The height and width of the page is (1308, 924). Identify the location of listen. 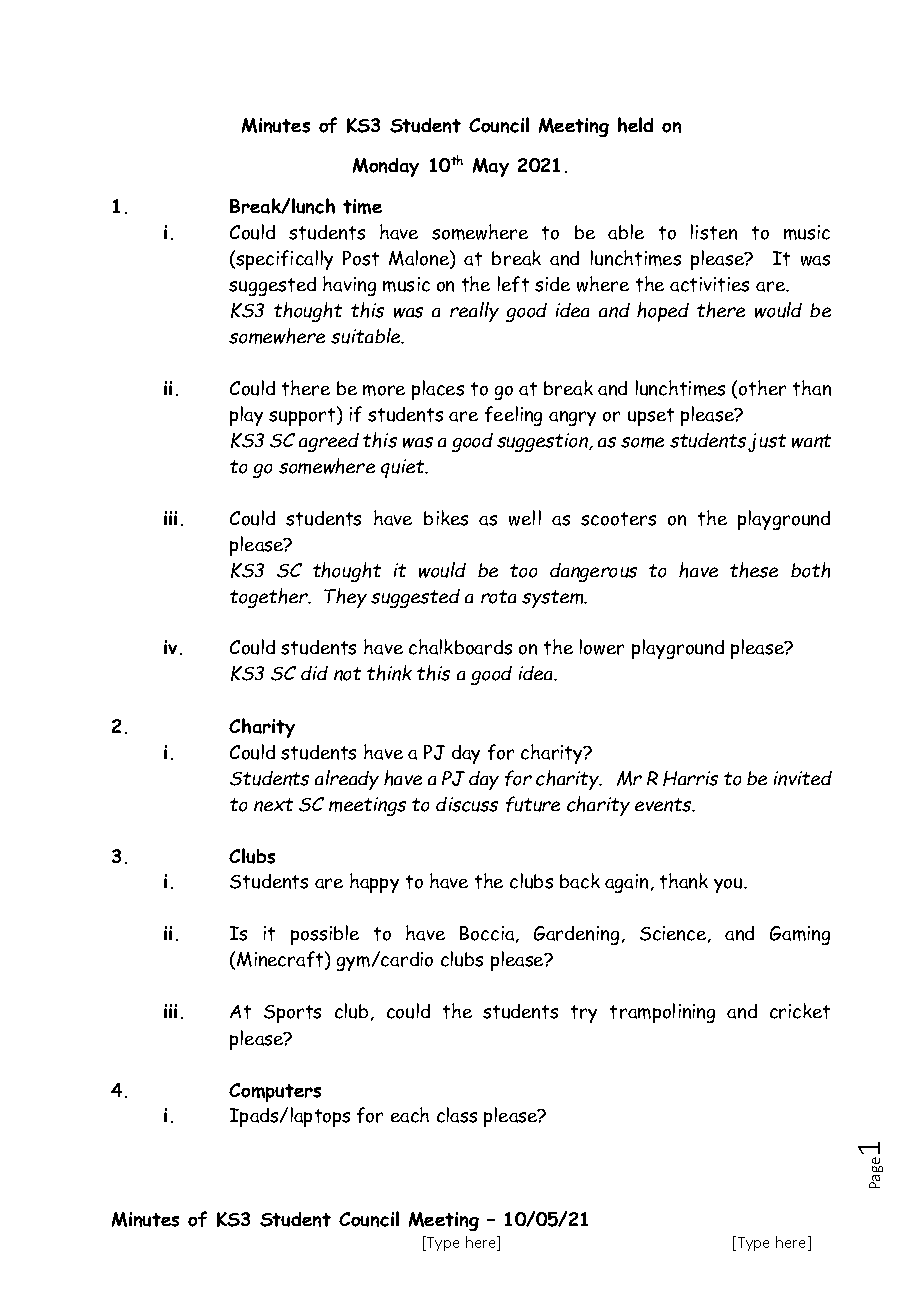
(714, 232).
